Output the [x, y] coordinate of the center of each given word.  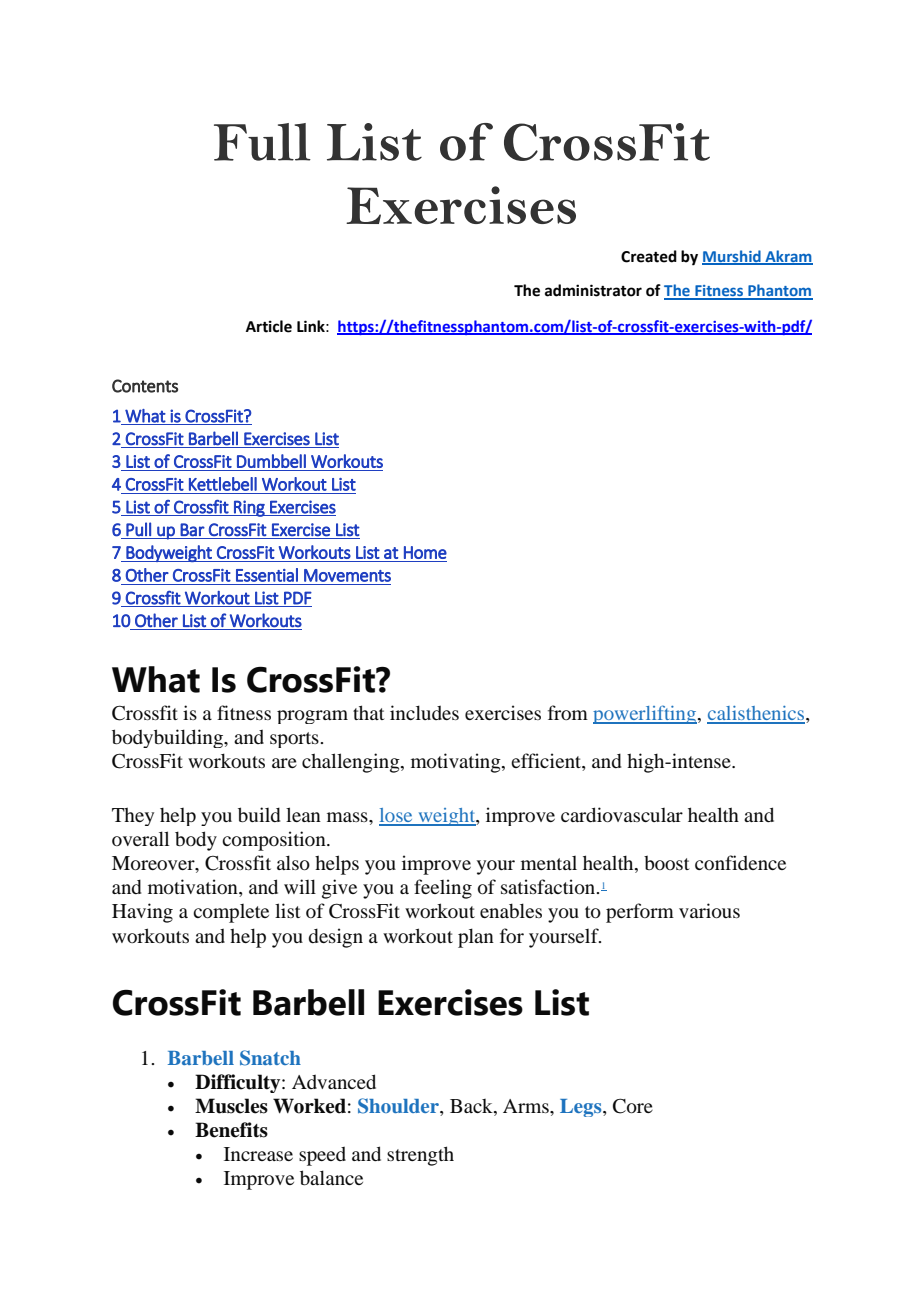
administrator [593, 290]
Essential [267, 575]
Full [262, 142]
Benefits [231, 1130]
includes [424, 712]
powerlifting [646, 714]
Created [649, 256]
